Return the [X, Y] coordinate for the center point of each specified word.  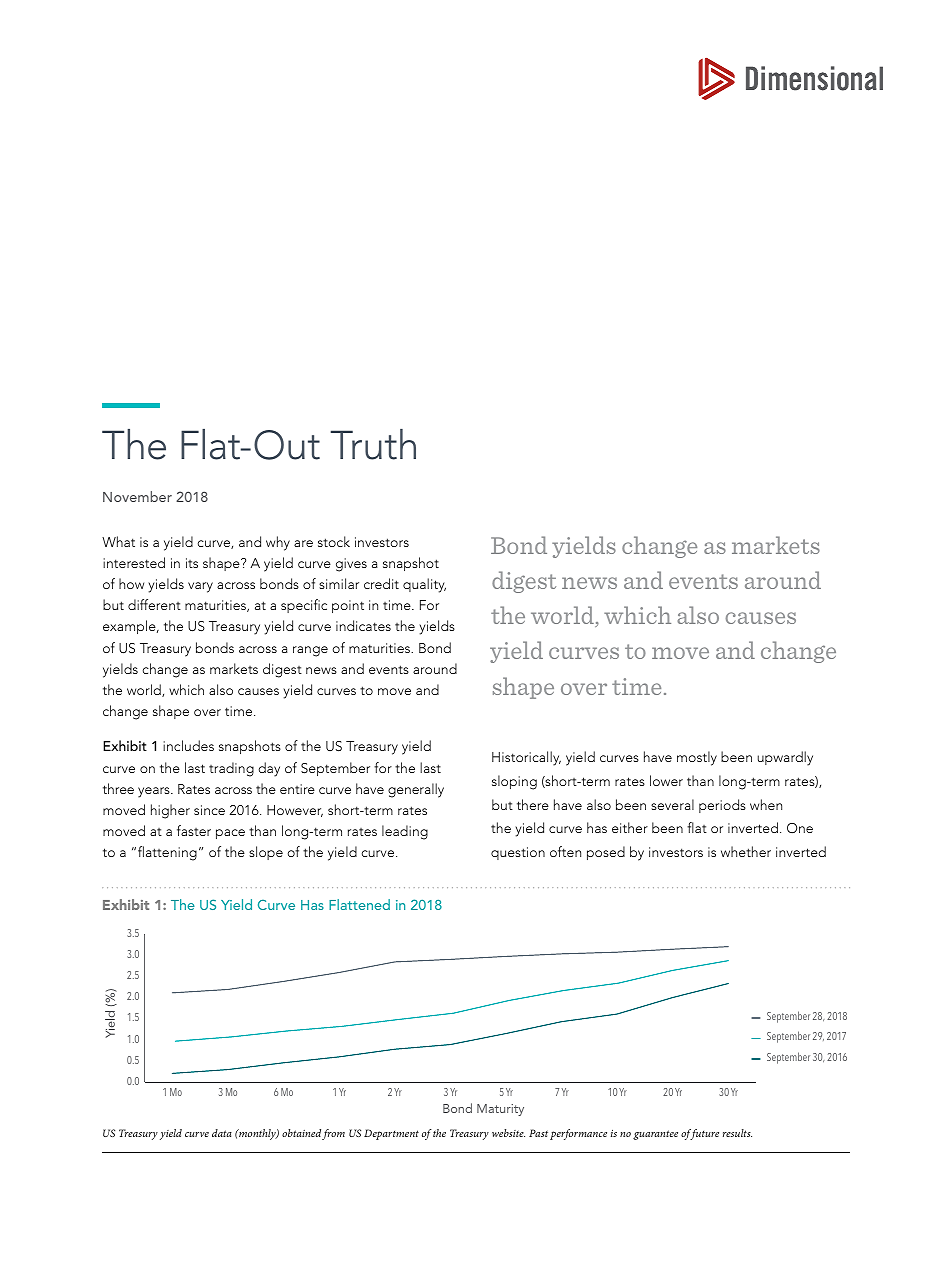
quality [424, 585]
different [154, 604]
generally [416, 790]
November [137, 496]
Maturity [500, 1110]
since [209, 810]
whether [746, 851]
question [518, 853]
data [222, 1133]
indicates [363, 625]
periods [722, 806]
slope [266, 853]
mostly [697, 758]
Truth [373, 444]
